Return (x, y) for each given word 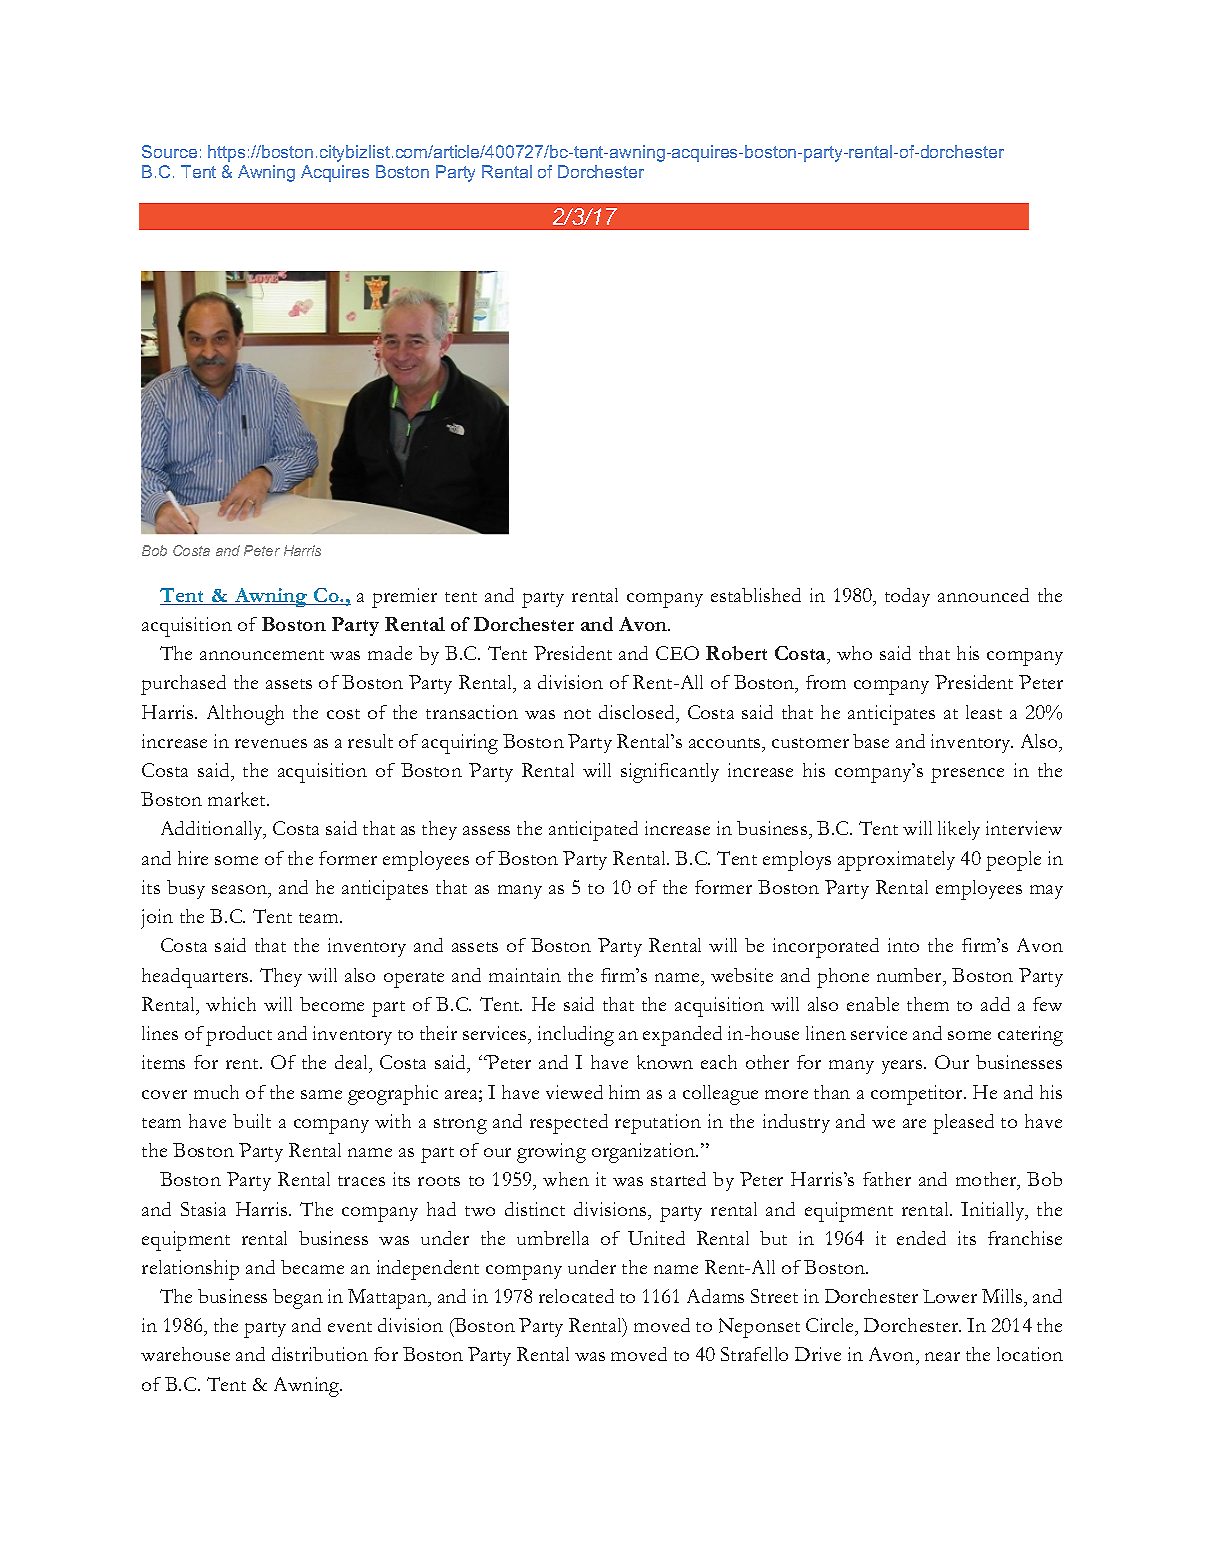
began (298, 1299)
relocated (576, 1296)
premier (404, 598)
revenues (271, 743)
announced (983, 595)
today (907, 597)
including (576, 1036)
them (928, 1004)
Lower (950, 1296)
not (577, 714)
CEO (677, 653)
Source (169, 151)
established (756, 595)
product (239, 1036)
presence (967, 775)
